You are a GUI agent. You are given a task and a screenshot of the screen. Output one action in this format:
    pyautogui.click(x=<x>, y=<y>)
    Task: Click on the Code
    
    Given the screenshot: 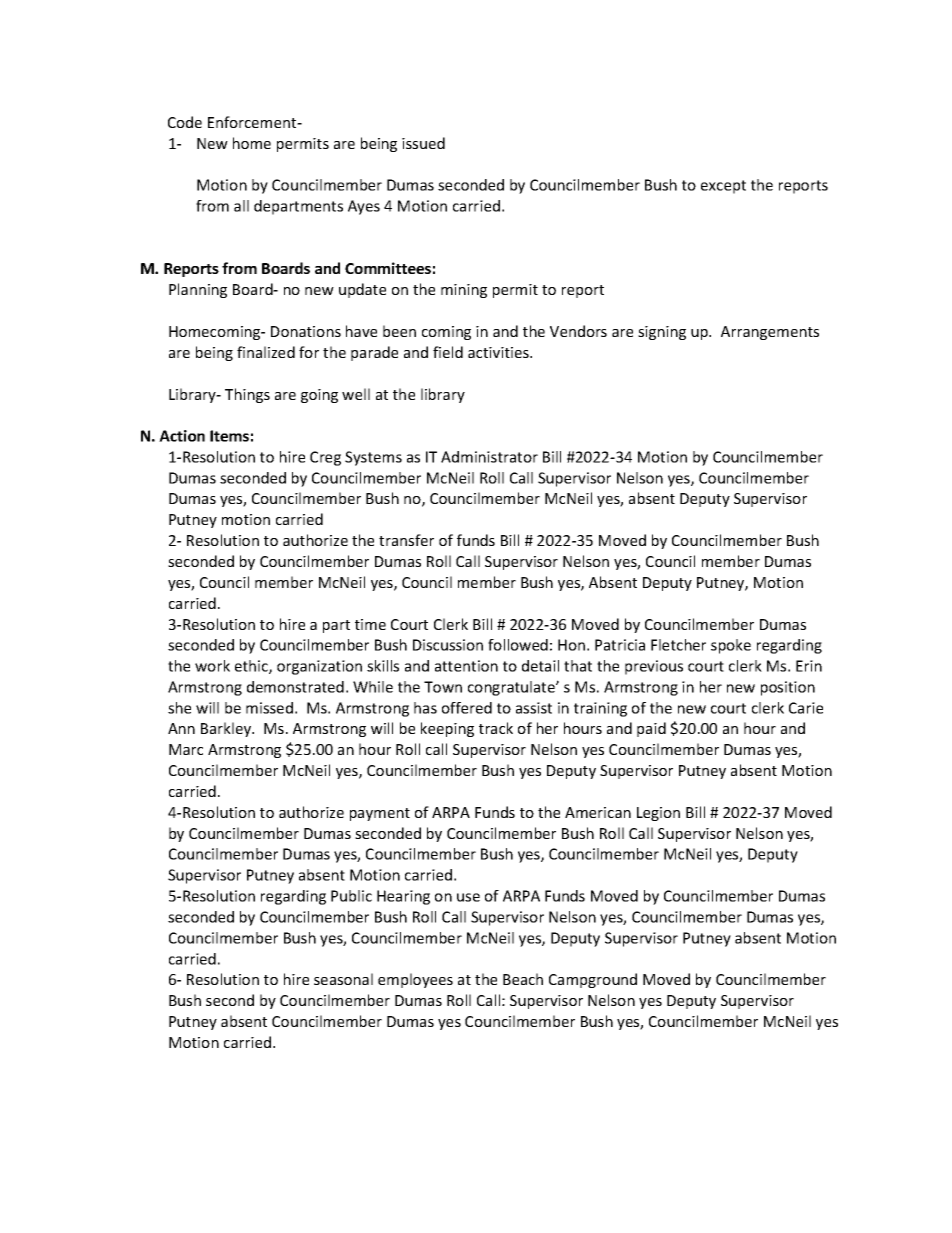 What is the action you would take?
    pyautogui.click(x=185, y=122)
